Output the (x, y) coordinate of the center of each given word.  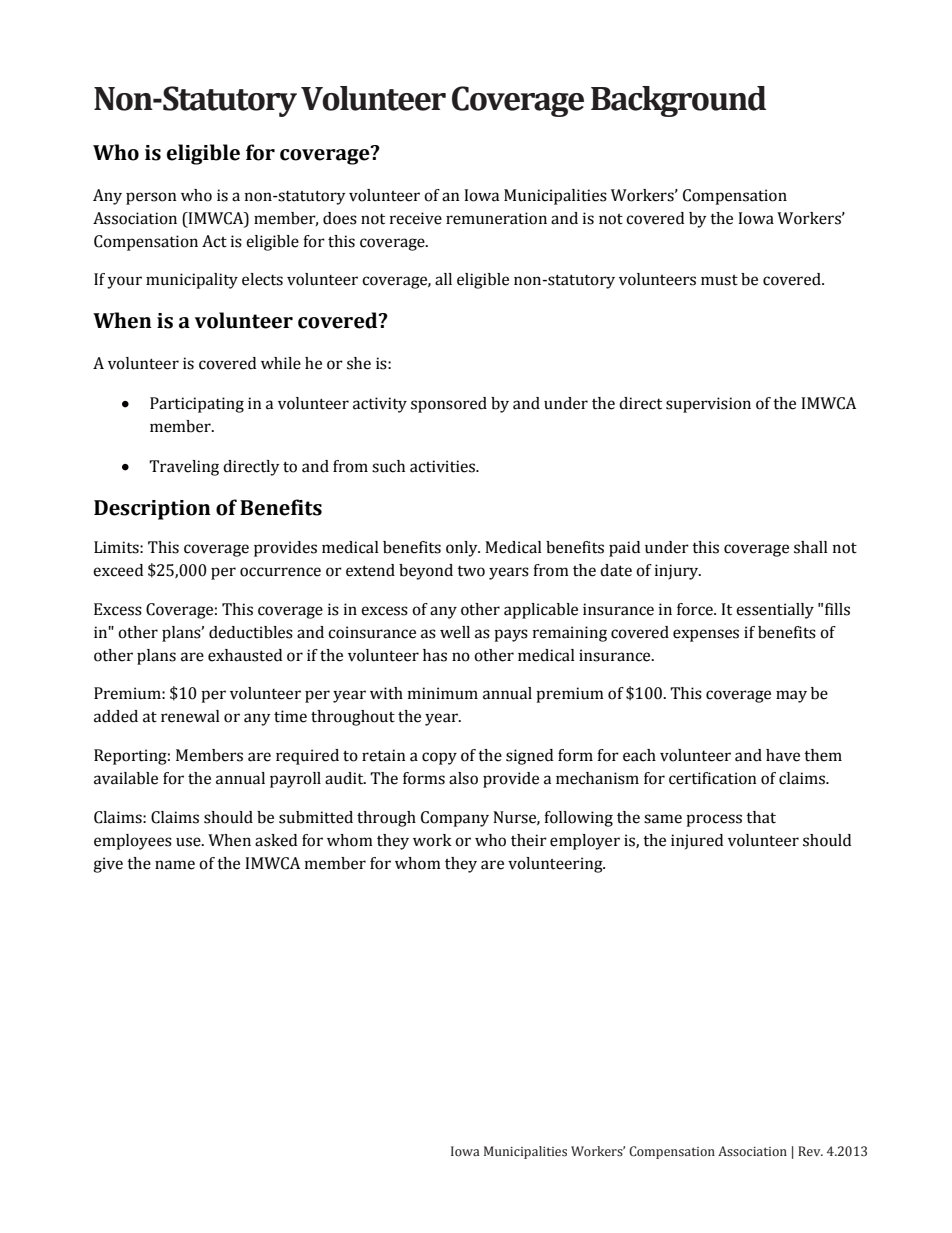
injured (697, 842)
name (175, 865)
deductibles (251, 632)
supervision (708, 405)
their (529, 840)
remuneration (496, 218)
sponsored (449, 405)
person (151, 198)
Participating (197, 405)
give (108, 865)
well (455, 632)
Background (678, 101)
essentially (775, 611)
